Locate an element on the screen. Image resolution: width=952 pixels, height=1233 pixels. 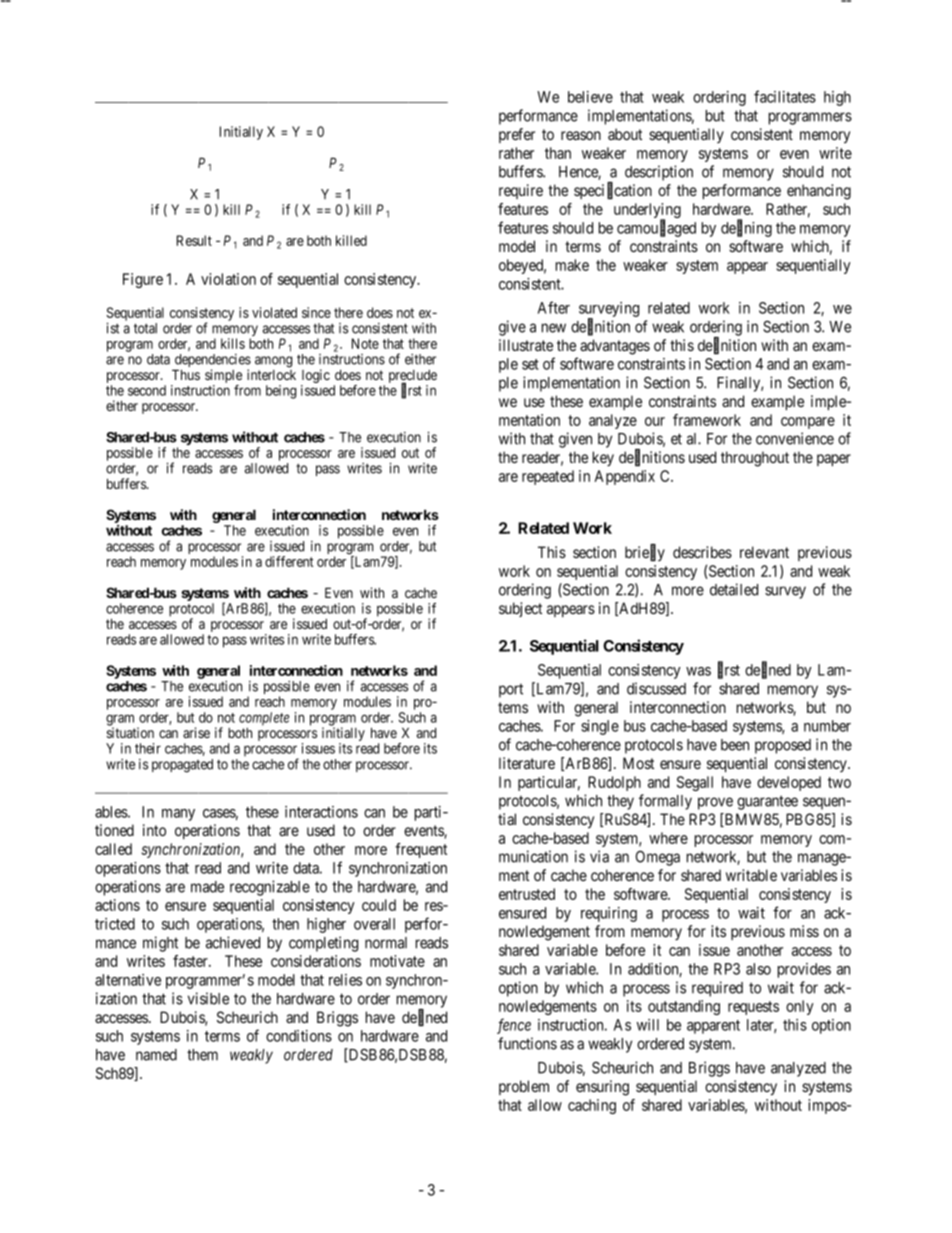
different is located at coordinates (289, 561).
